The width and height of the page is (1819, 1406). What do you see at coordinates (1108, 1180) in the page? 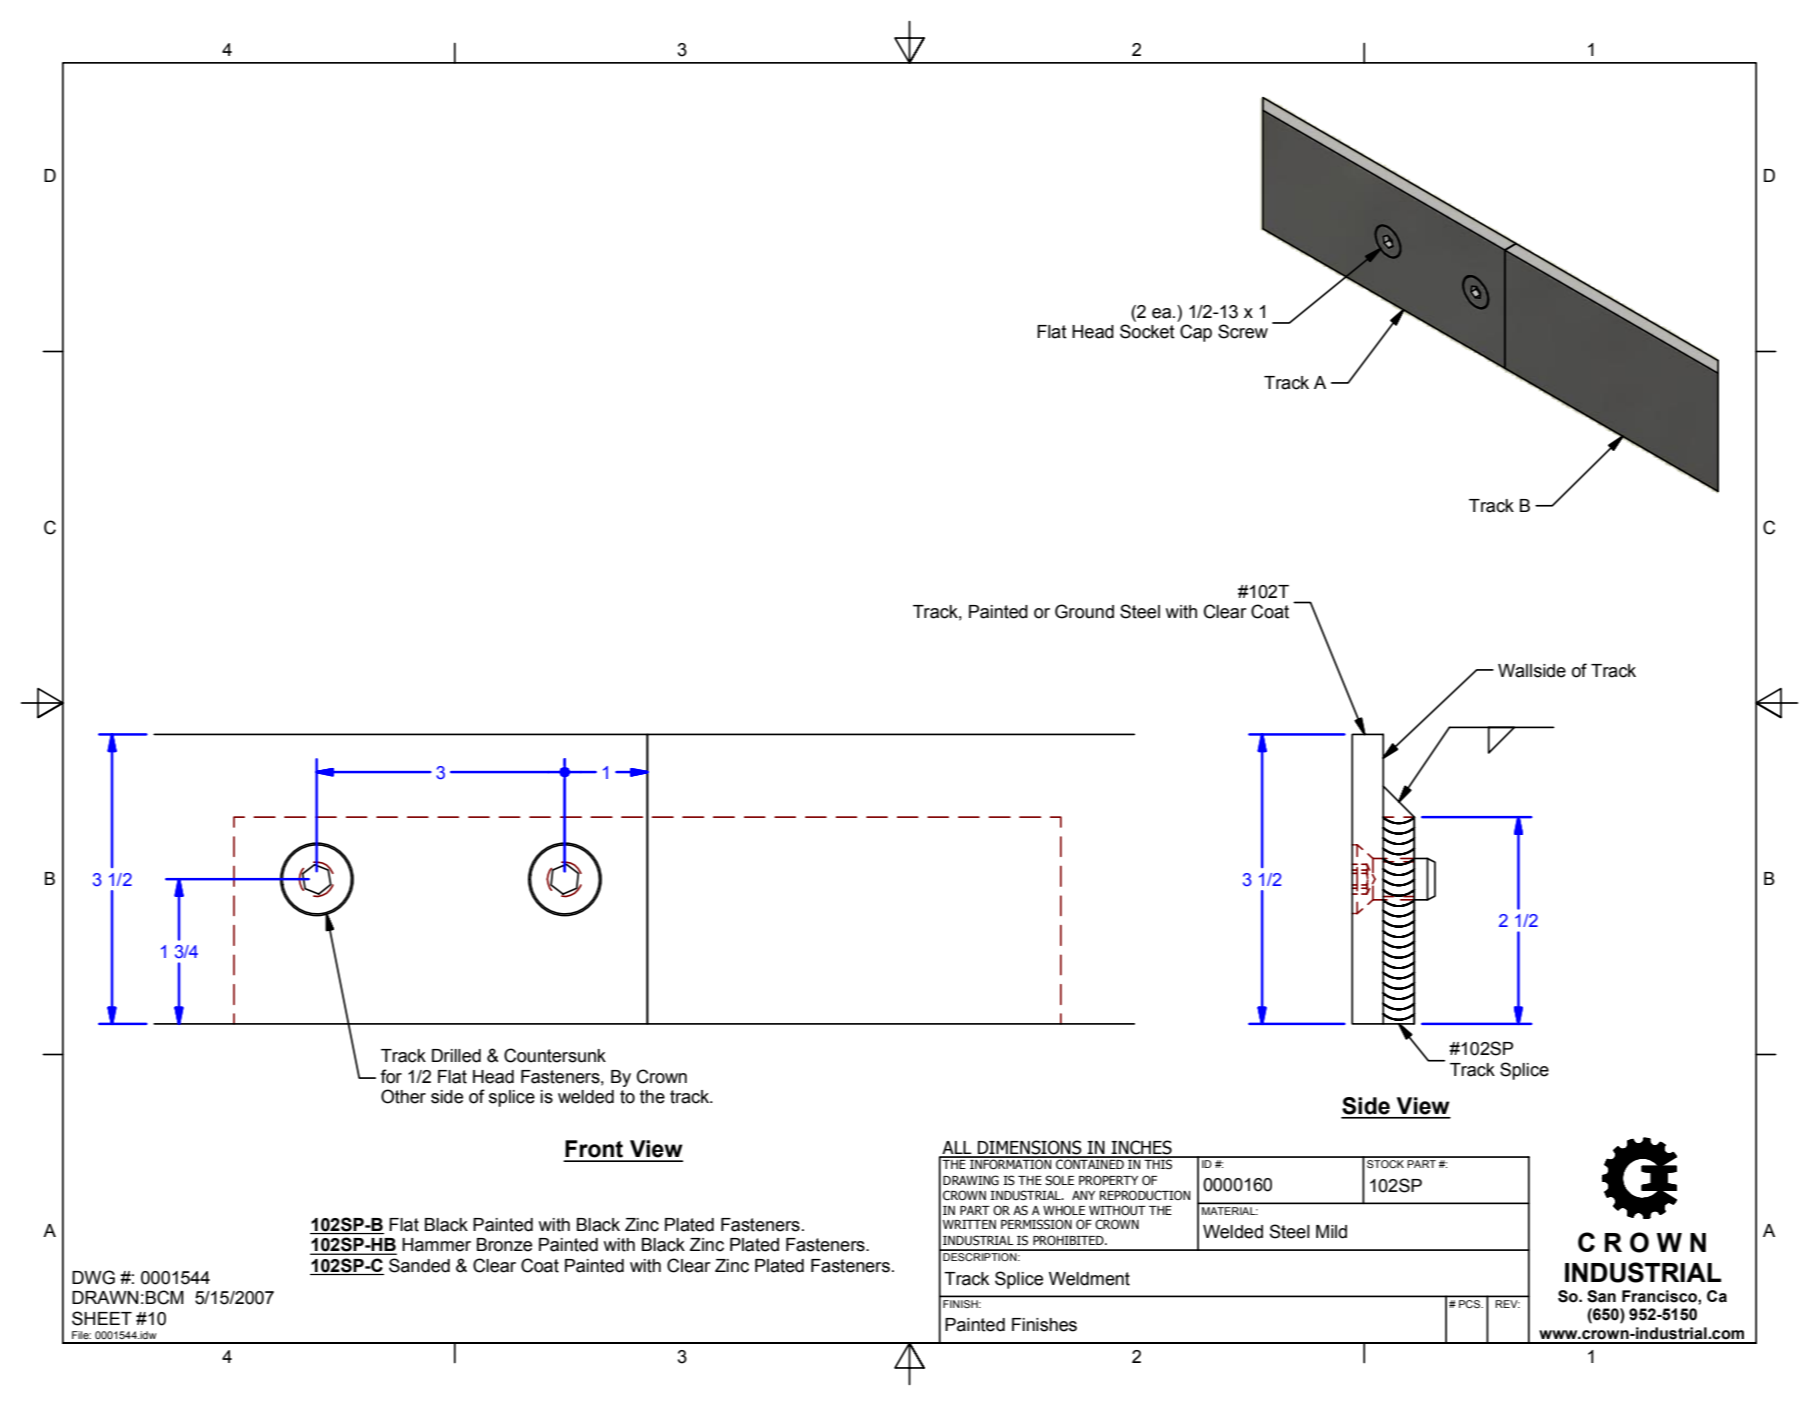
I see `PROPERTY` at bounding box center [1108, 1180].
